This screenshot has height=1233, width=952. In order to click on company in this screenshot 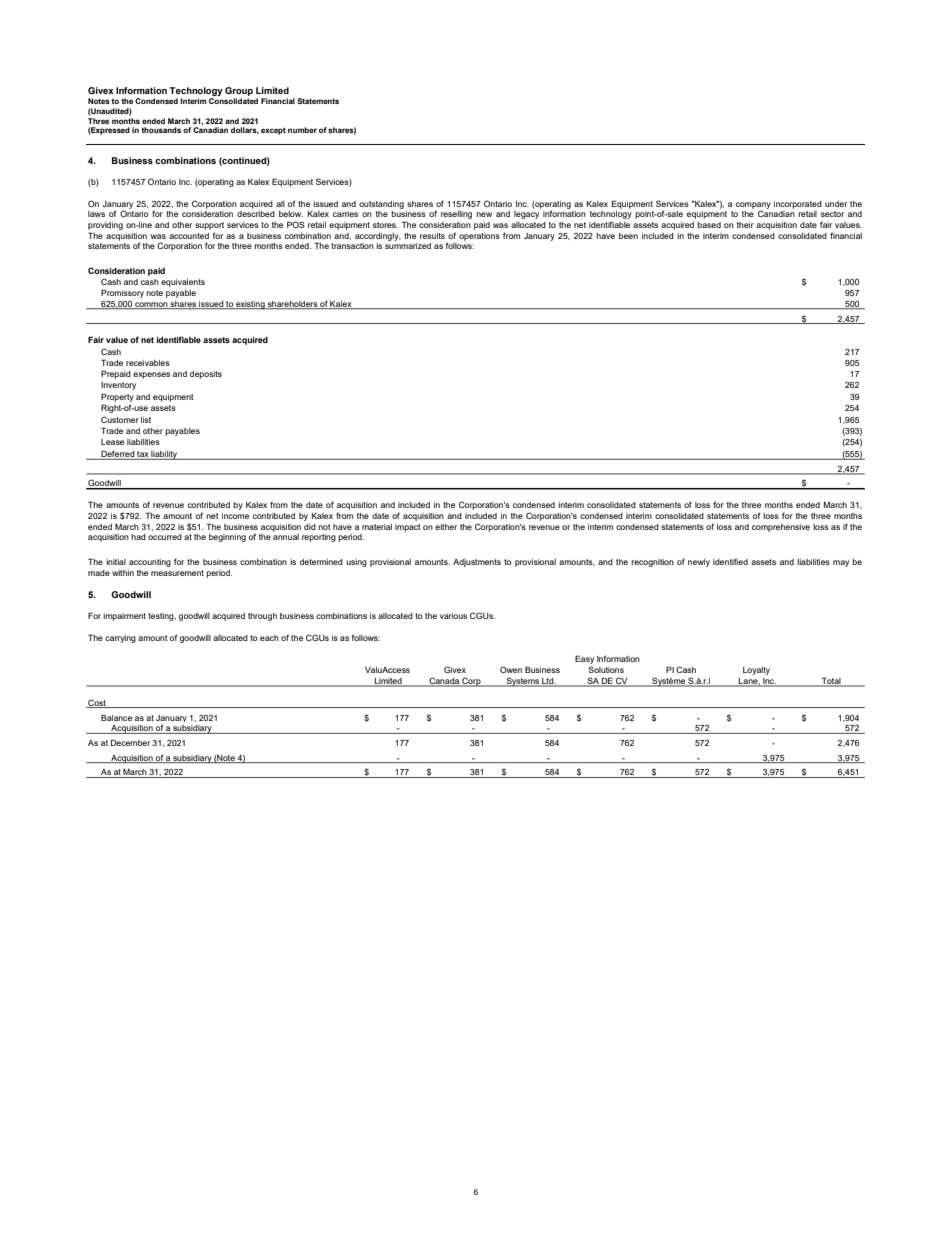, I will do `click(753, 206)`.
